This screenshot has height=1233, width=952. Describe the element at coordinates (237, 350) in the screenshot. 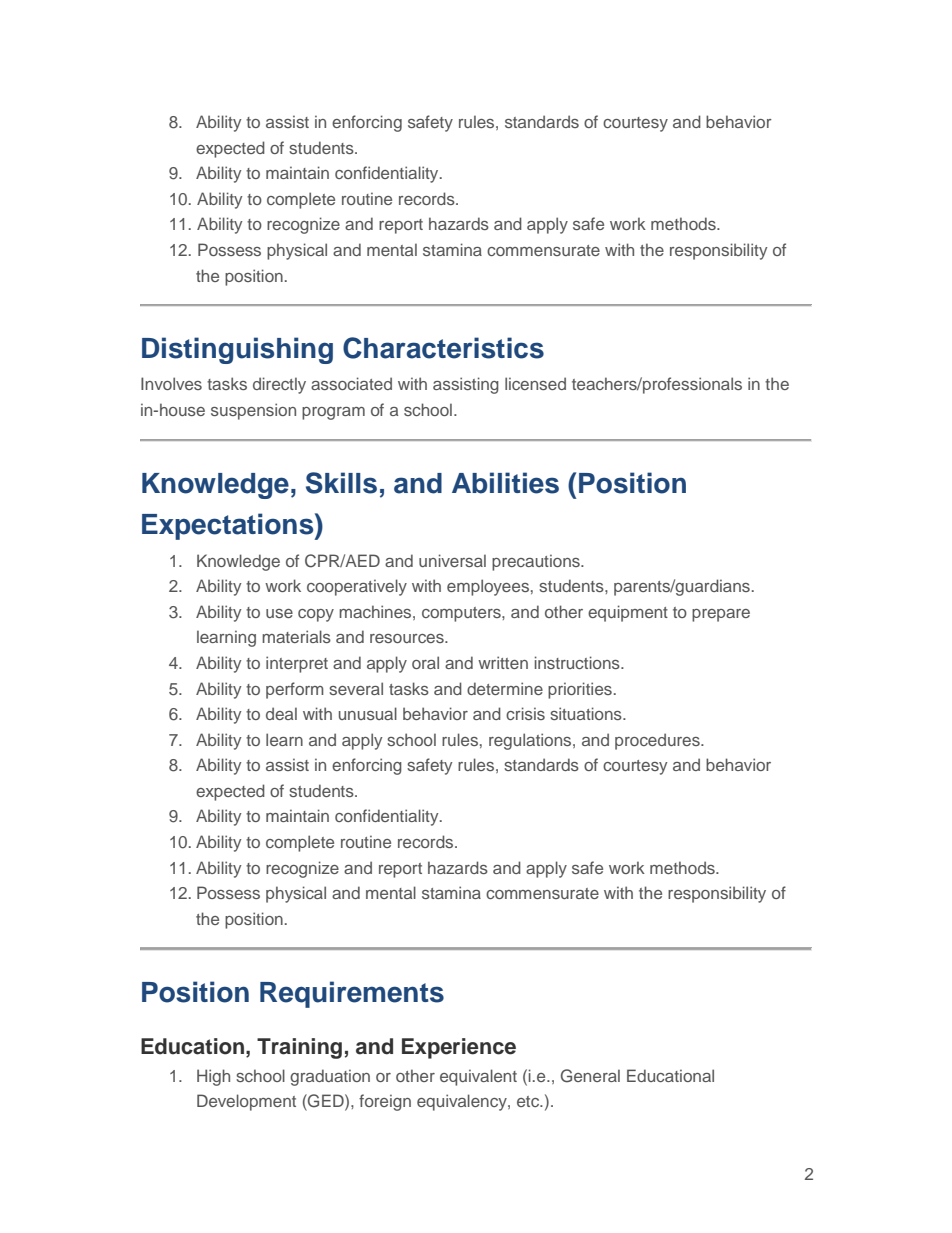

I see `Distinguishing` at that location.
